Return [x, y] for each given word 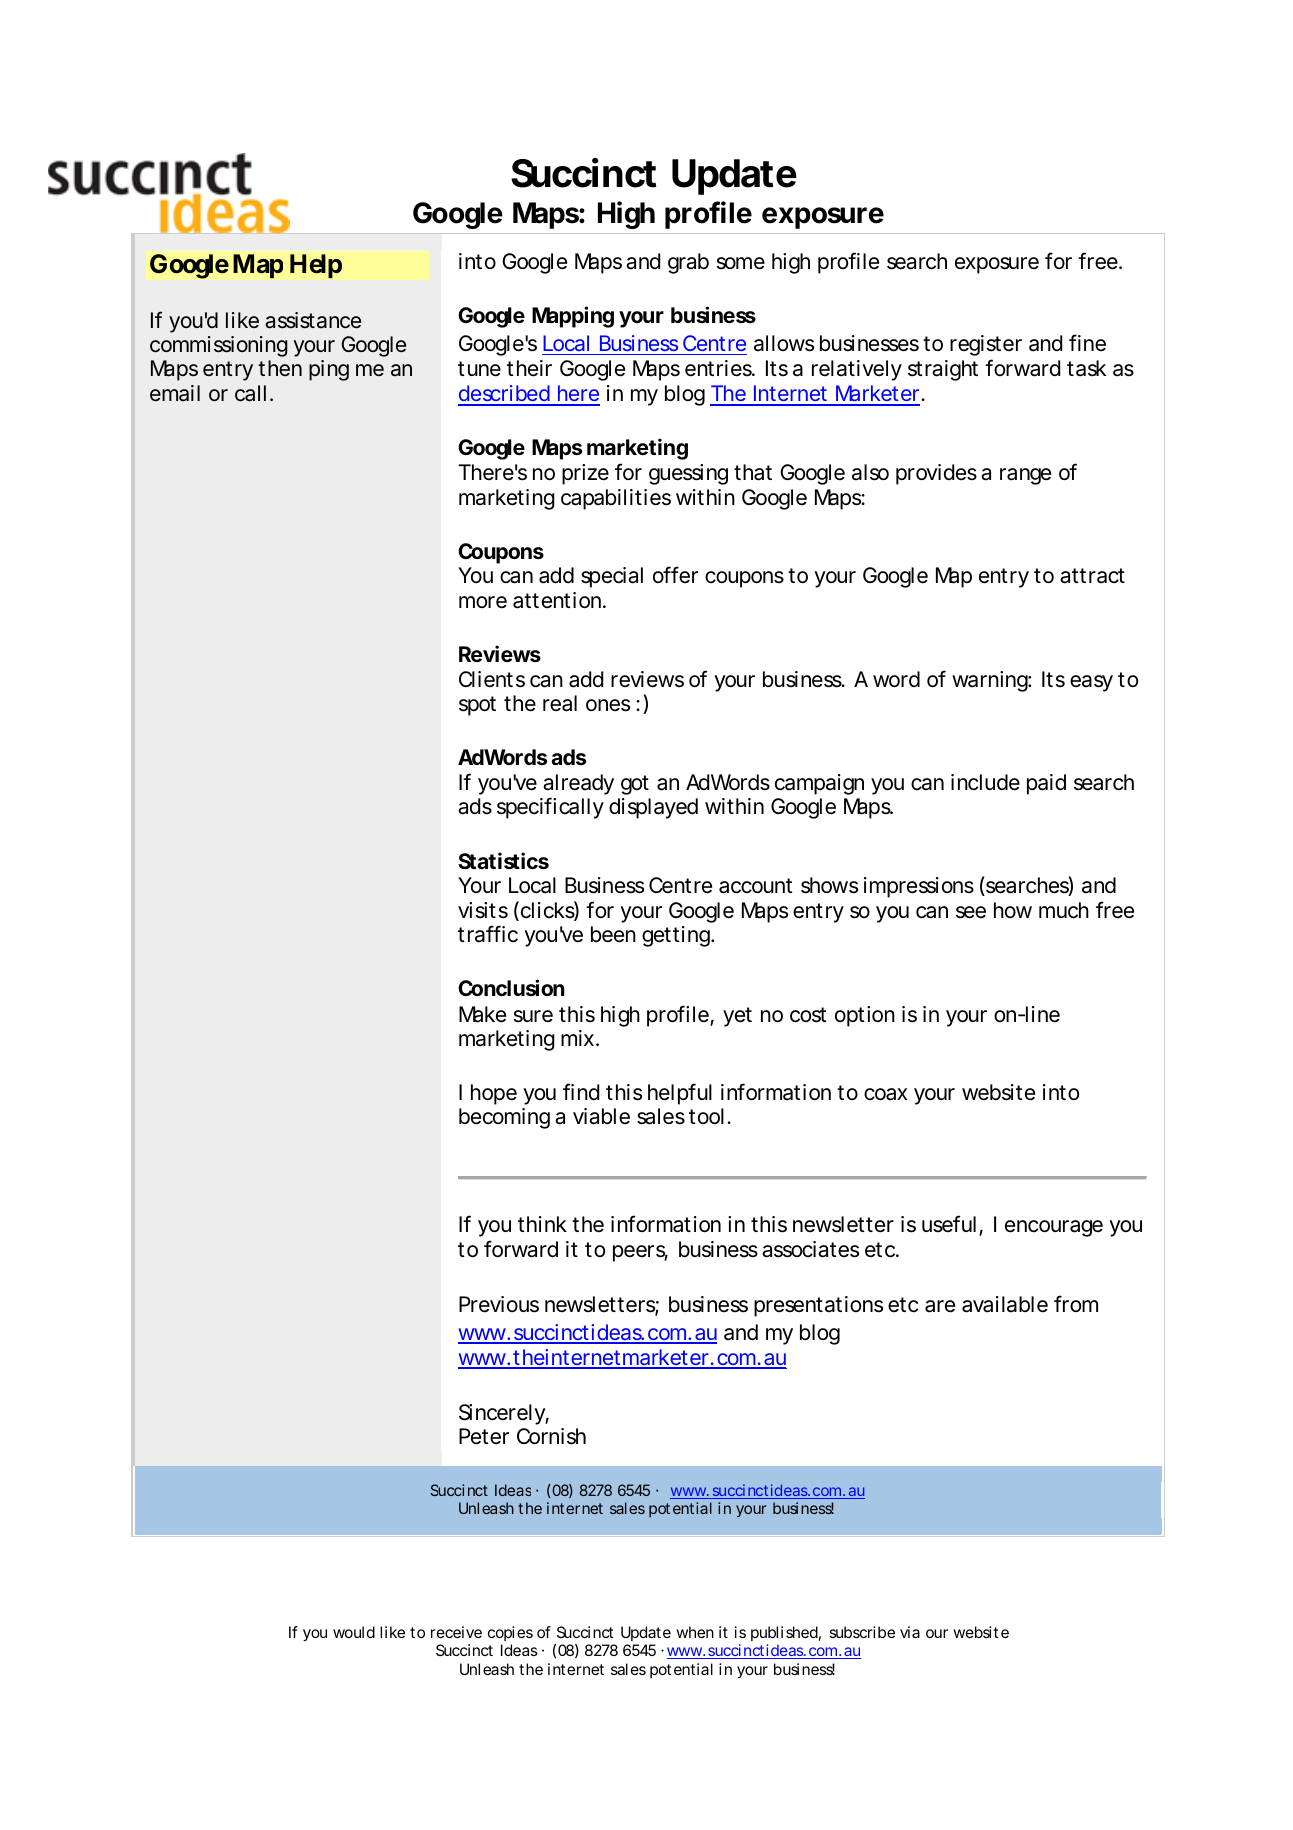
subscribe [862, 1632]
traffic [488, 934]
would [354, 1632]
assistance [313, 320]
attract [1092, 576]
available [1005, 1304]
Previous [499, 1304]
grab [688, 263]
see [971, 912]
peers [640, 1253]
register [986, 345]
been [613, 934]
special [612, 577]
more [483, 602]
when [695, 1632]
